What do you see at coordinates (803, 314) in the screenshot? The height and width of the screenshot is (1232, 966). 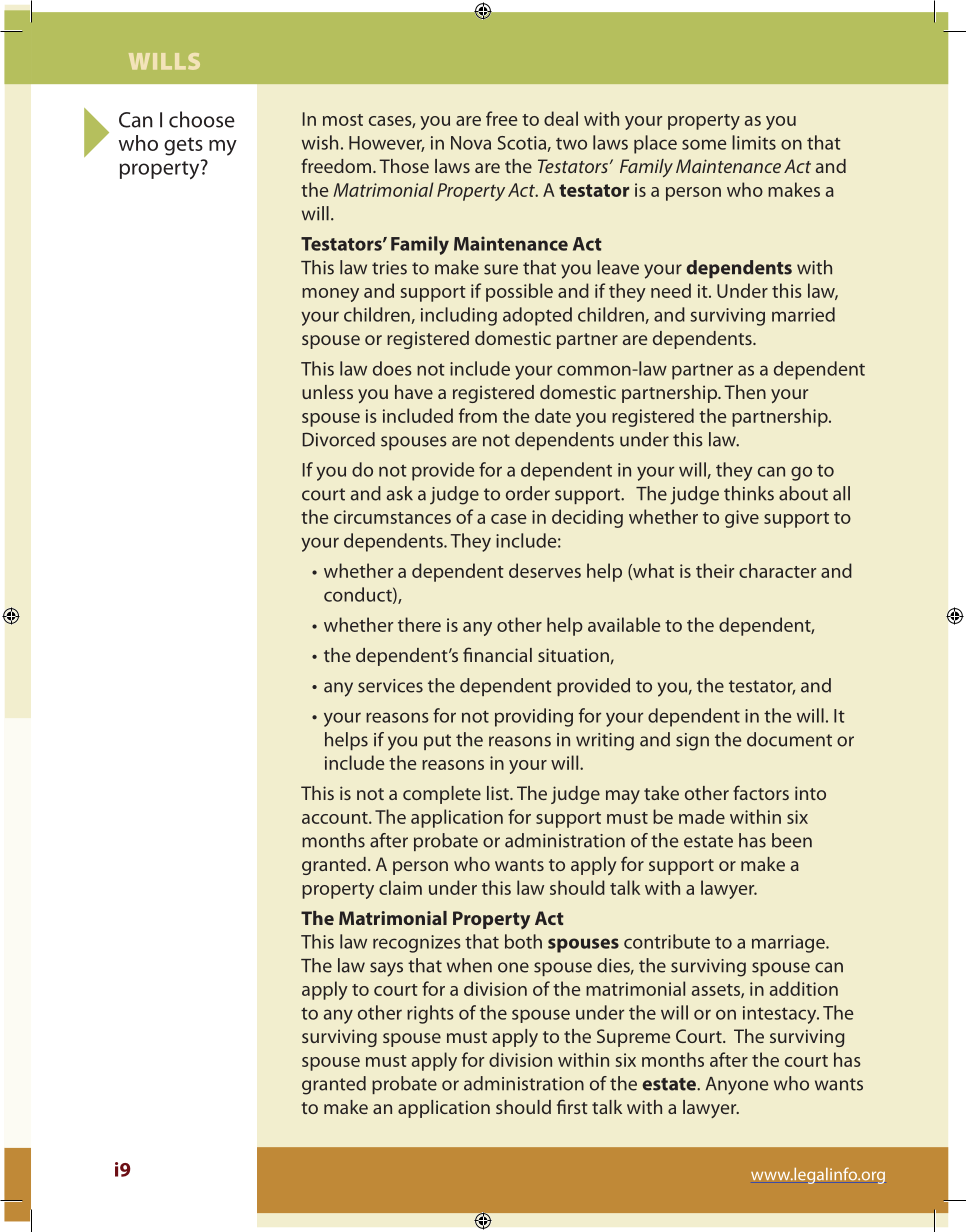 I see `married` at bounding box center [803, 314].
